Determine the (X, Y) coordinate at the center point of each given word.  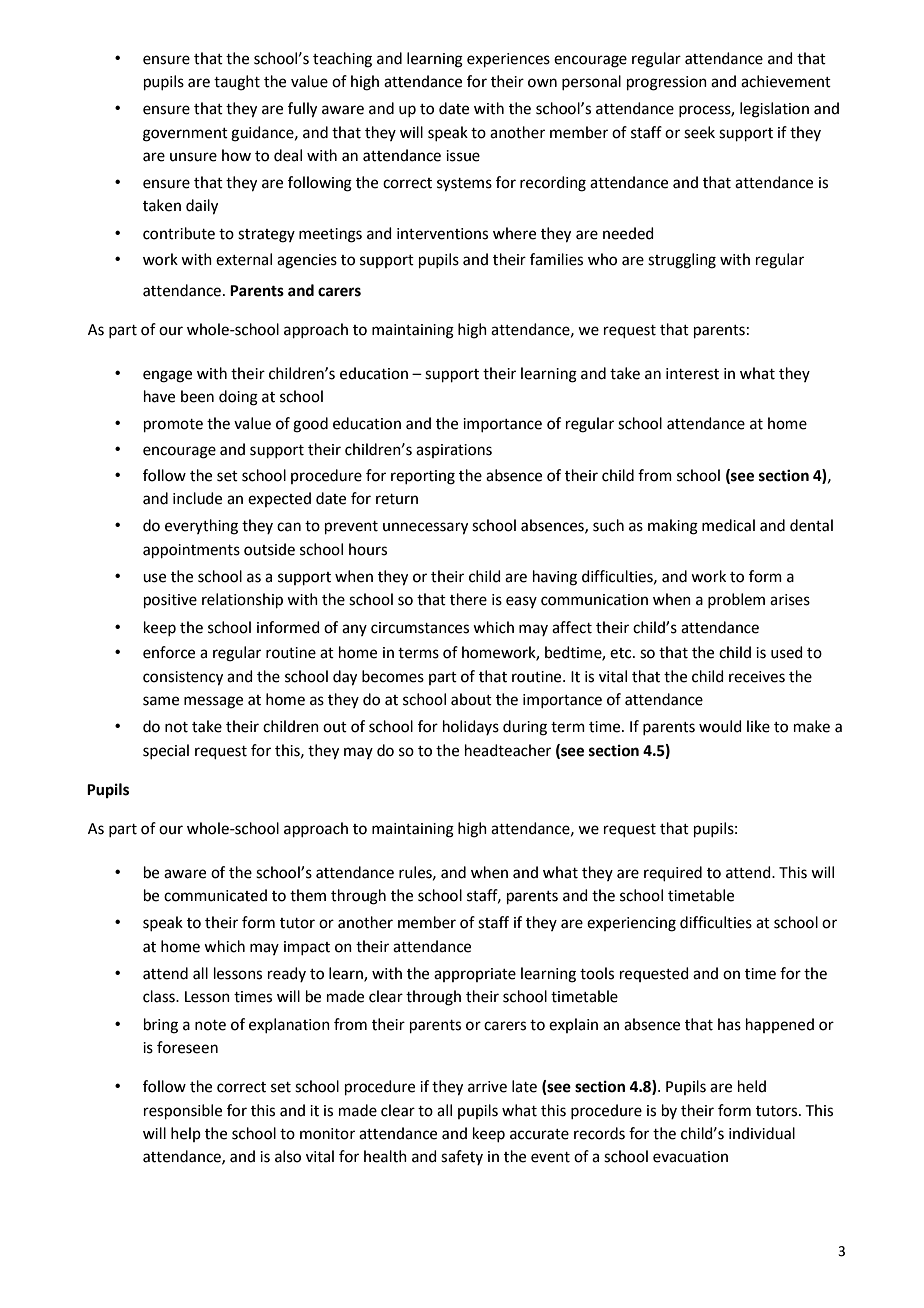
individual (762, 1133)
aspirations (454, 451)
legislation (774, 110)
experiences (508, 60)
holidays (471, 727)
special (166, 751)
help (186, 1134)
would (720, 726)
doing (238, 398)
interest (692, 374)
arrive (487, 1087)
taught (237, 83)
